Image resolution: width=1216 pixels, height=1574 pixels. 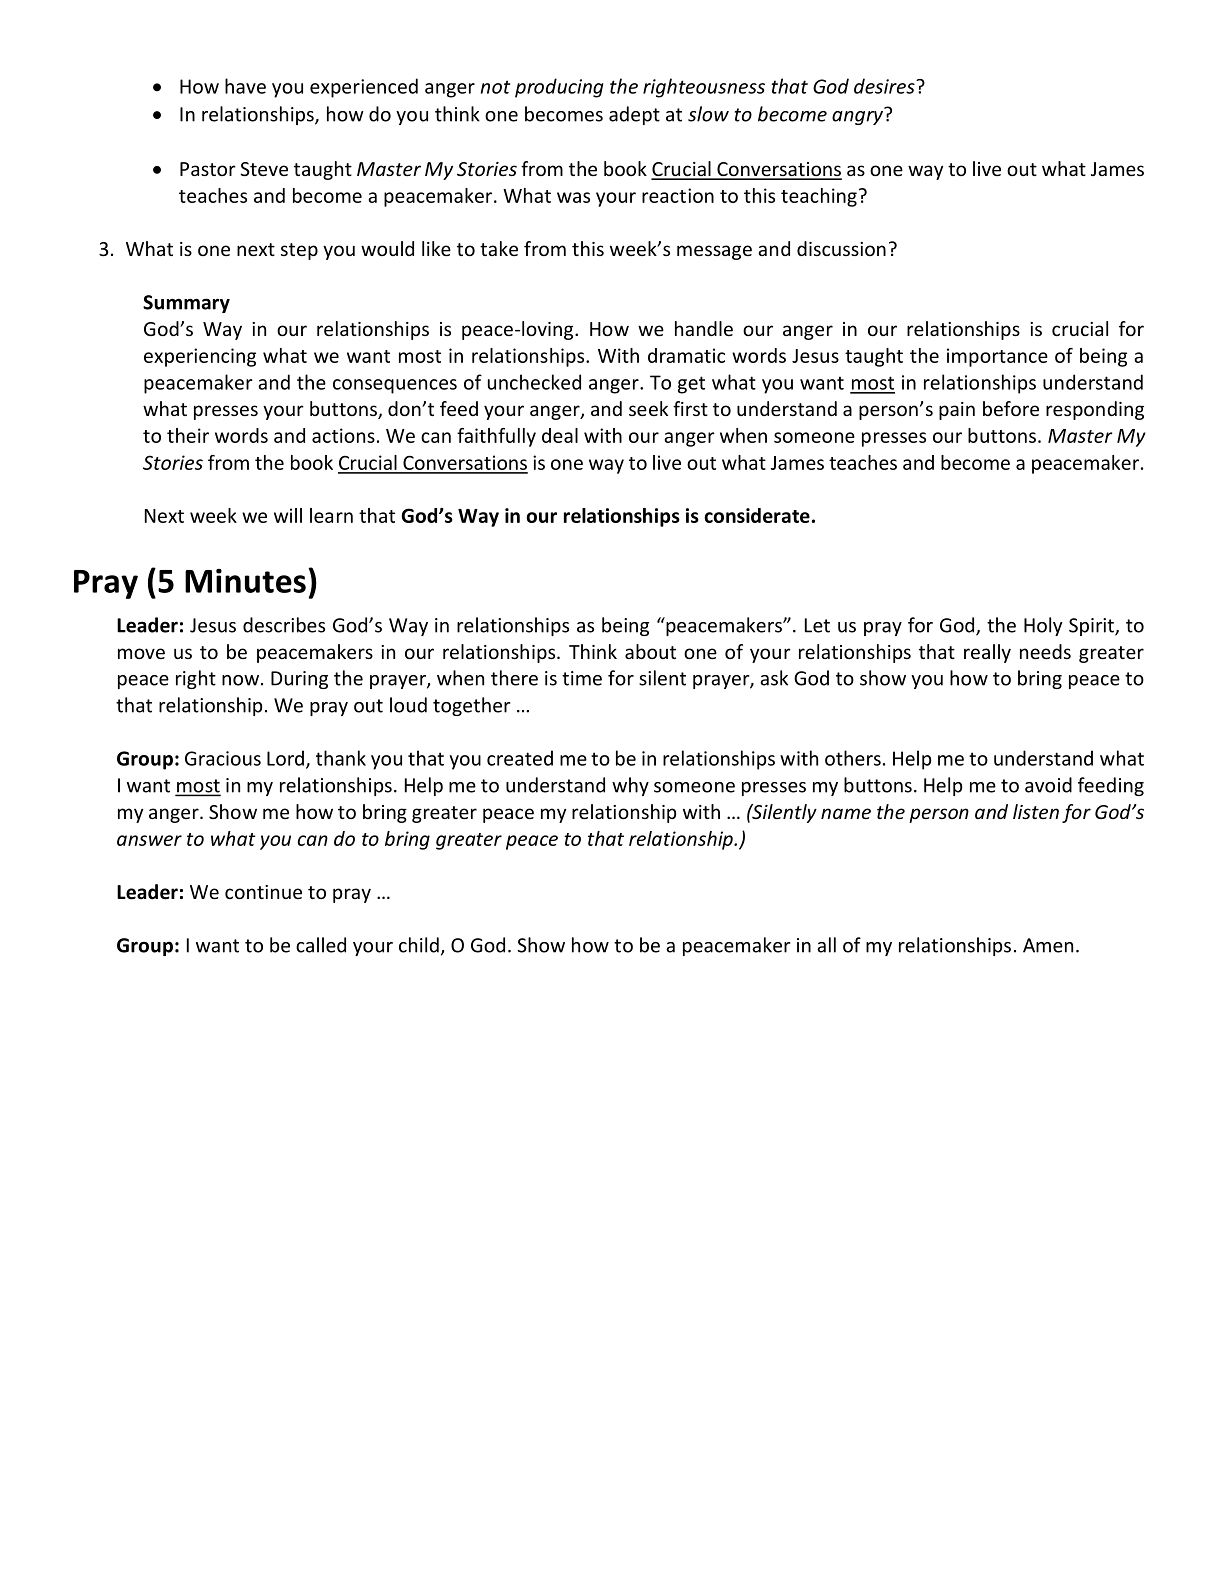 I want to click on Amen, so click(x=1048, y=945).
